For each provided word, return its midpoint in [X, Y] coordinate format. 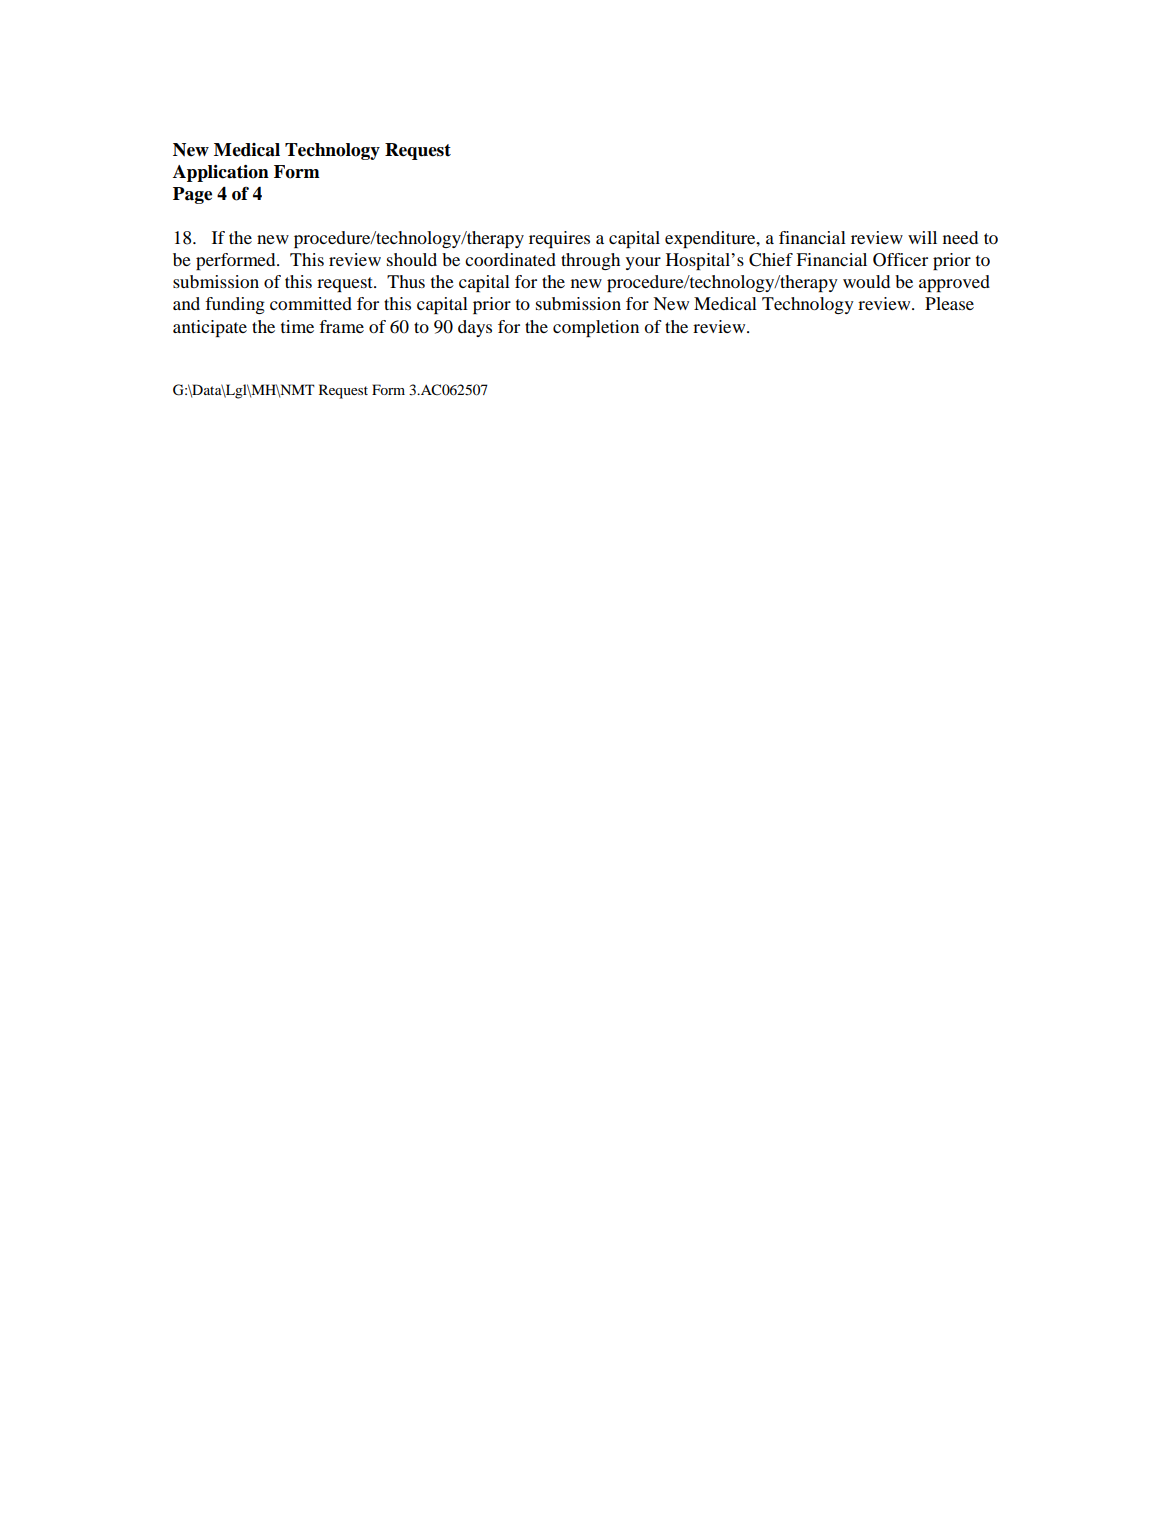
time [297, 326]
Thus [406, 281]
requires [559, 239]
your [643, 263]
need [960, 237]
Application [221, 173]
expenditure [711, 239]
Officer [900, 260]
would [866, 281]
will [922, 237]
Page [192, 195]
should [412, 259]
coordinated [510, 259]
